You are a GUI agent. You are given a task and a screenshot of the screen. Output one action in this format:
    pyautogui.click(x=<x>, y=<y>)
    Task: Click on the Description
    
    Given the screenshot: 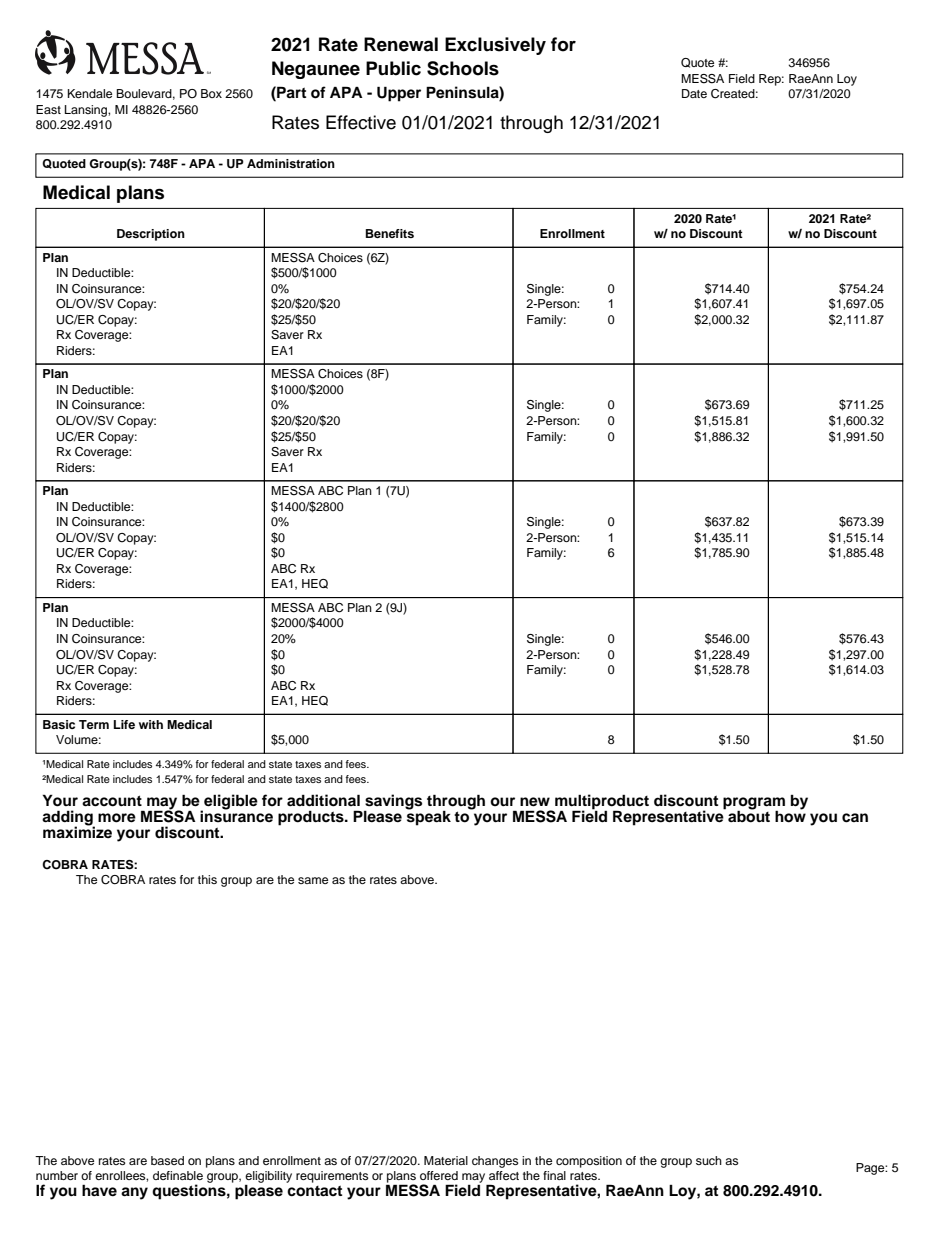 What is the action you would take?
    pyautogui.click(x=151, y=235)
